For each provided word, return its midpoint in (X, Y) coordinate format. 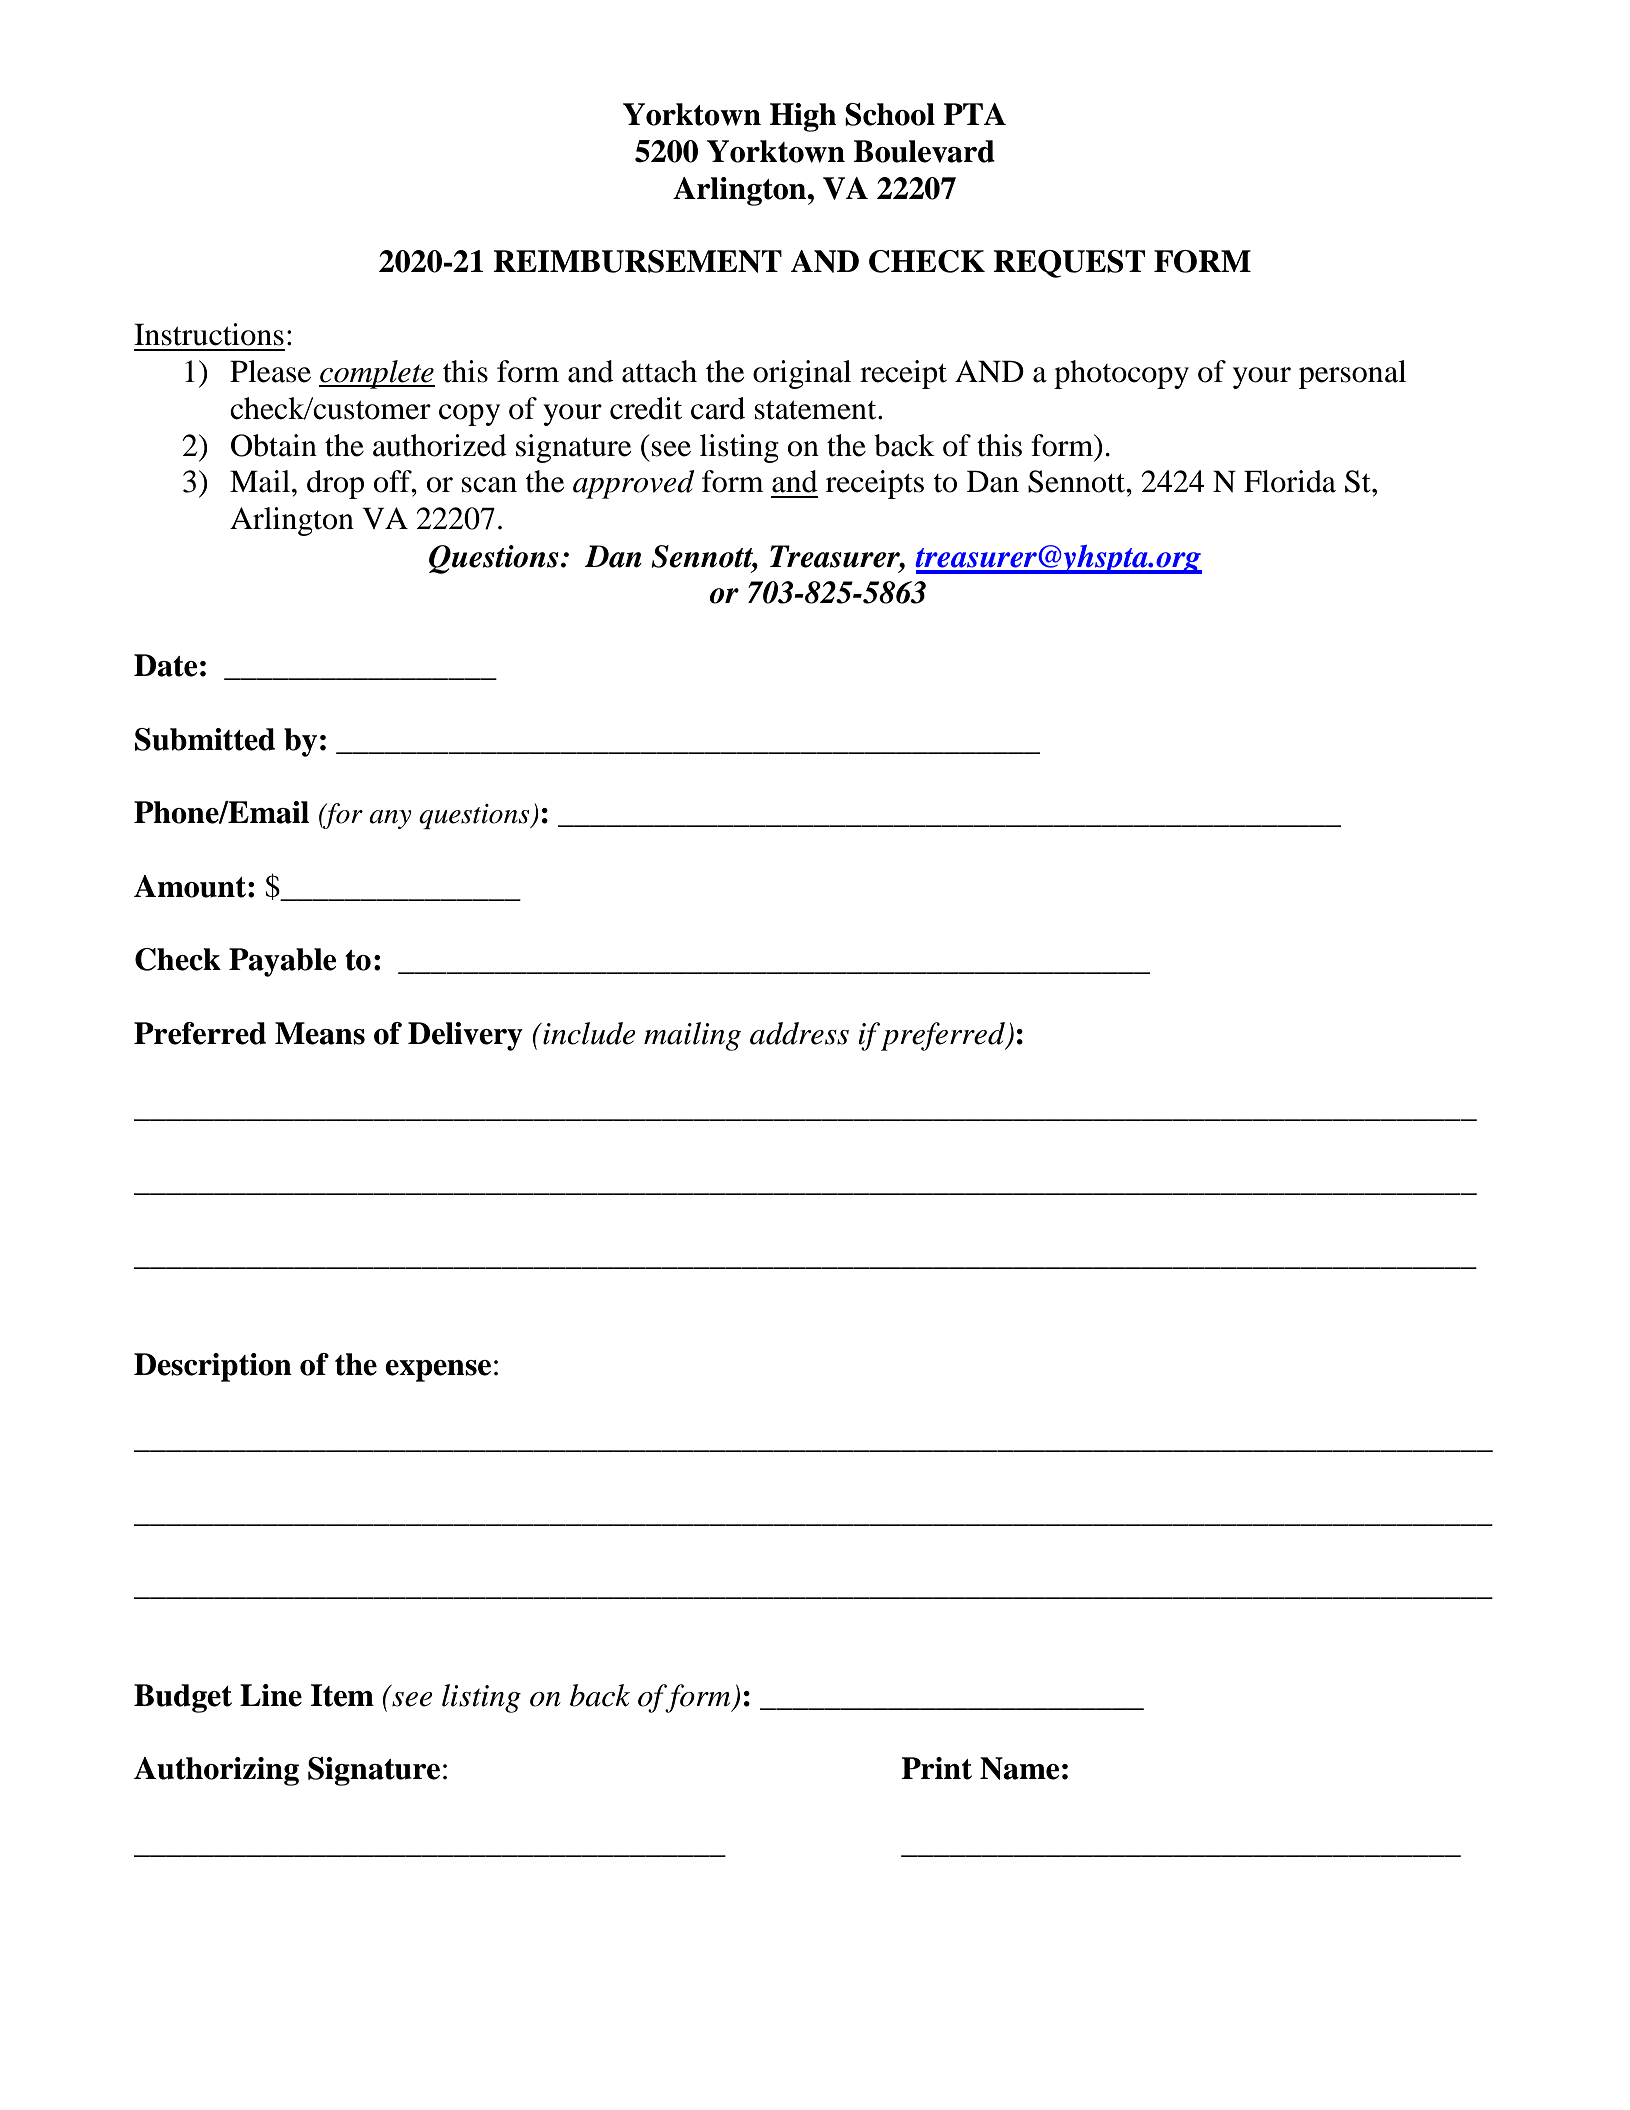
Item (342, 1695)
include (588, 1033)
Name (1020, 1768)
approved (633, 484)
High (803, 117)
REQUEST (1069, 264)
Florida (1290, 481)
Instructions (209, 334)
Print (936, 1768)
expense (438, 1371)
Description (213, 1367)
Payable (283, 962)
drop (335, 484)
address (799, 1033)
